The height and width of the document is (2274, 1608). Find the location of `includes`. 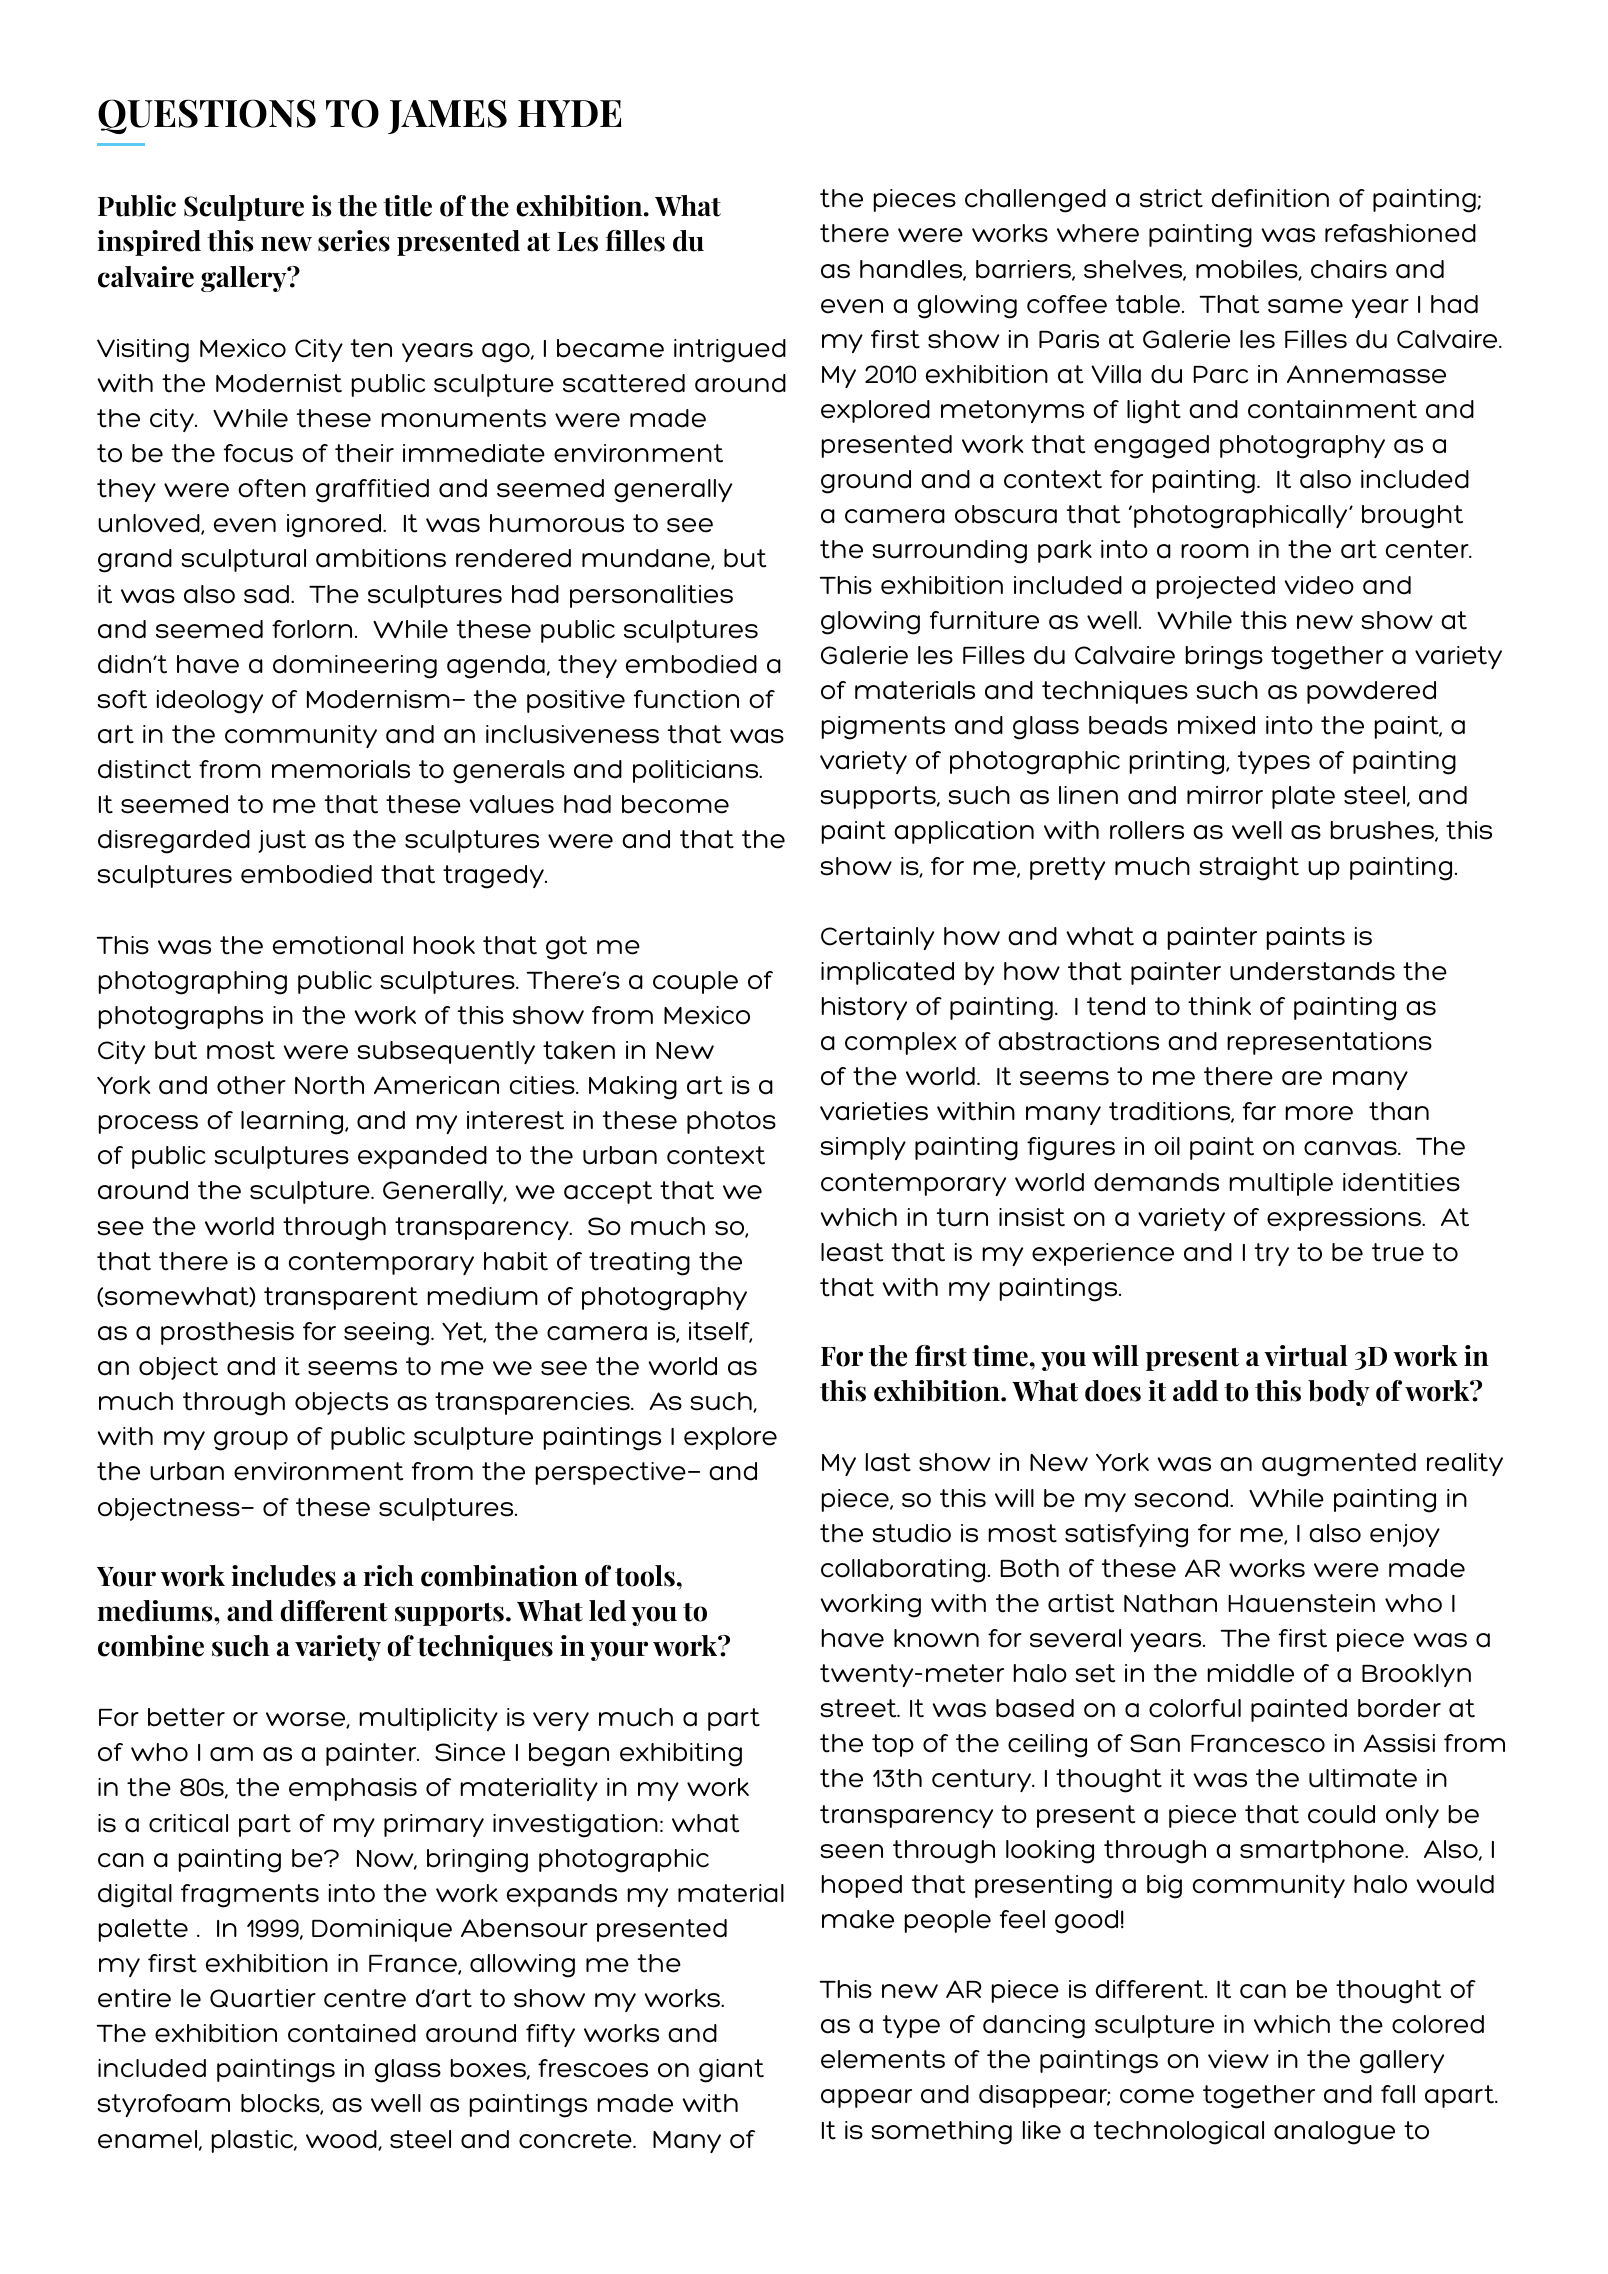

includes is located at coordinates (283, 1576).
